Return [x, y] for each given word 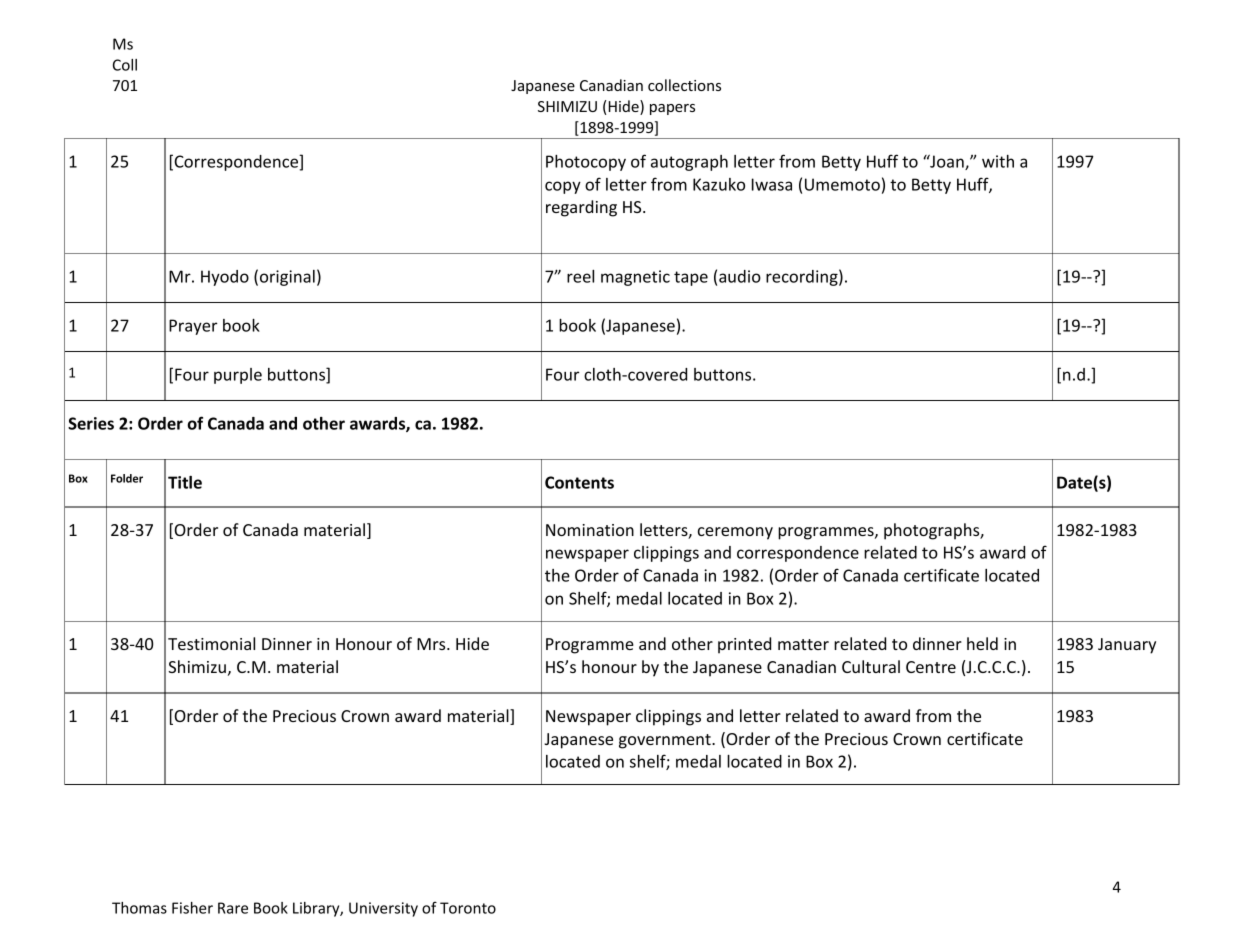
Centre [931, 667]
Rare [233, 908]
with [998, 161]
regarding [581, 208]
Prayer [193, 327]
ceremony [735, 533]
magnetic [635, 278]
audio [740, 276]
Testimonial [211, 643]
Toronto [468, 908]
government [666, 741]
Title [185, 482]
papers [672, 109]
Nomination [590, 530]
